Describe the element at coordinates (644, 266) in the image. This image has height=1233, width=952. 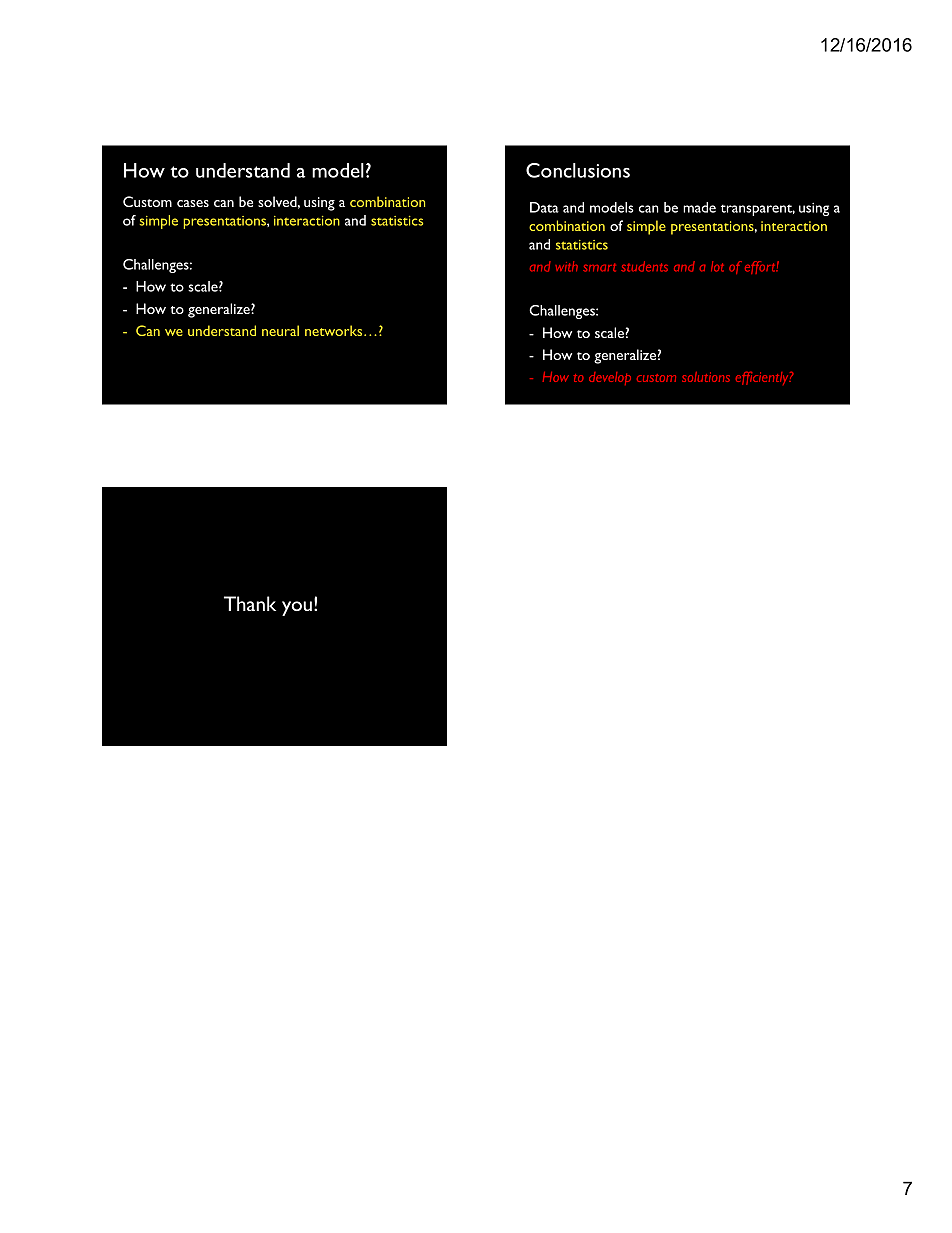
I see `students` at that location.
